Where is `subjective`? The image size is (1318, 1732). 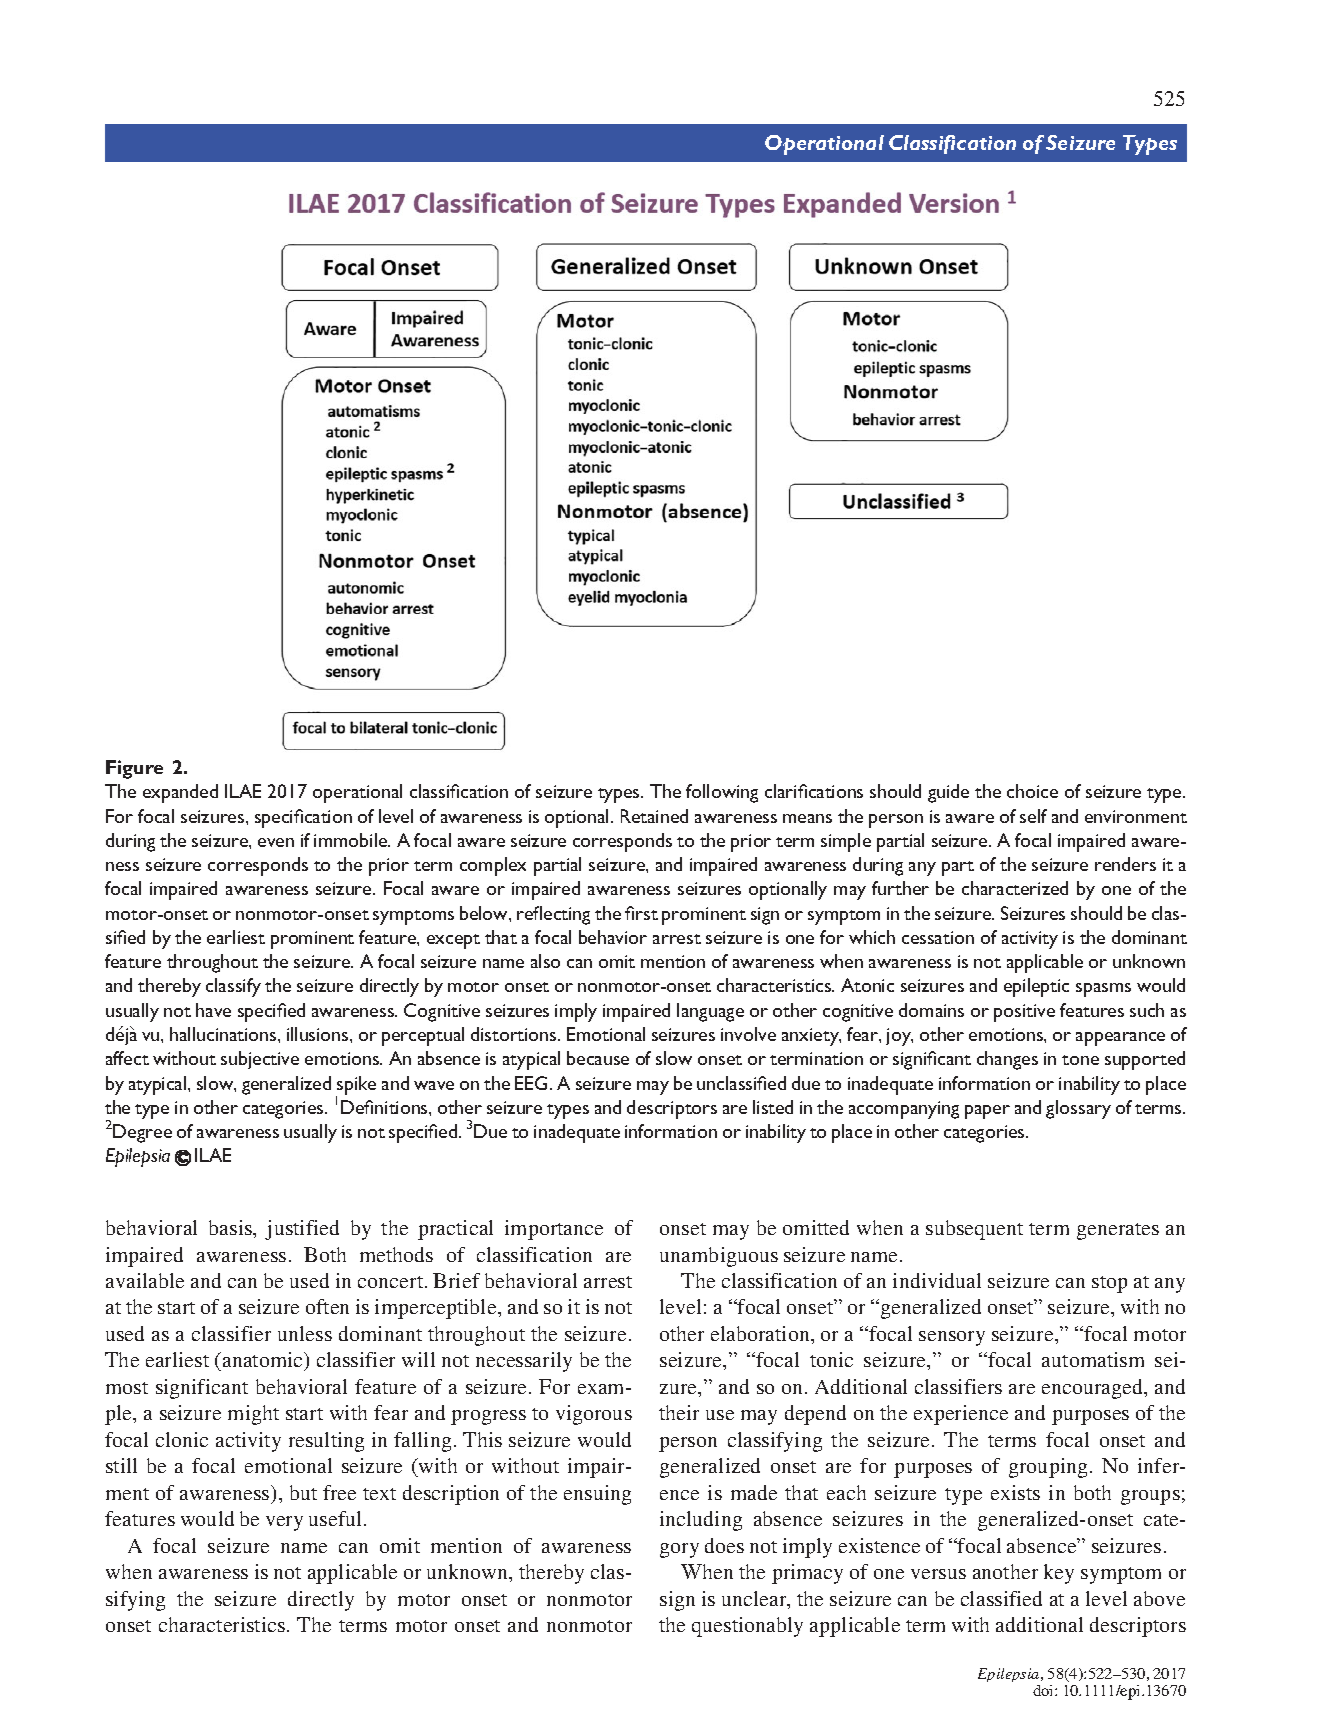 subjective is located at coordinates (260, 1060).
